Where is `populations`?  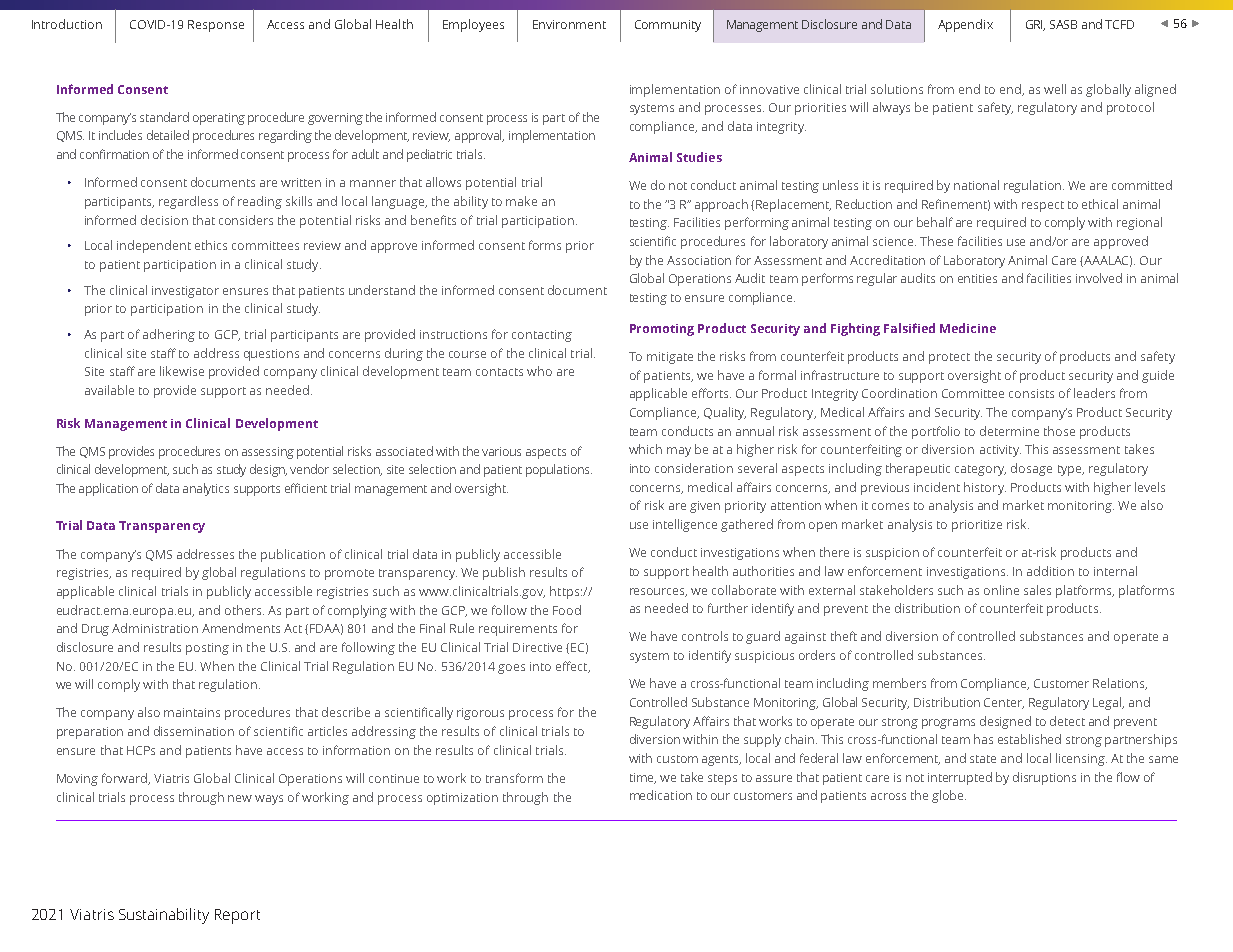
populations is located at coordinates (559, 470).
